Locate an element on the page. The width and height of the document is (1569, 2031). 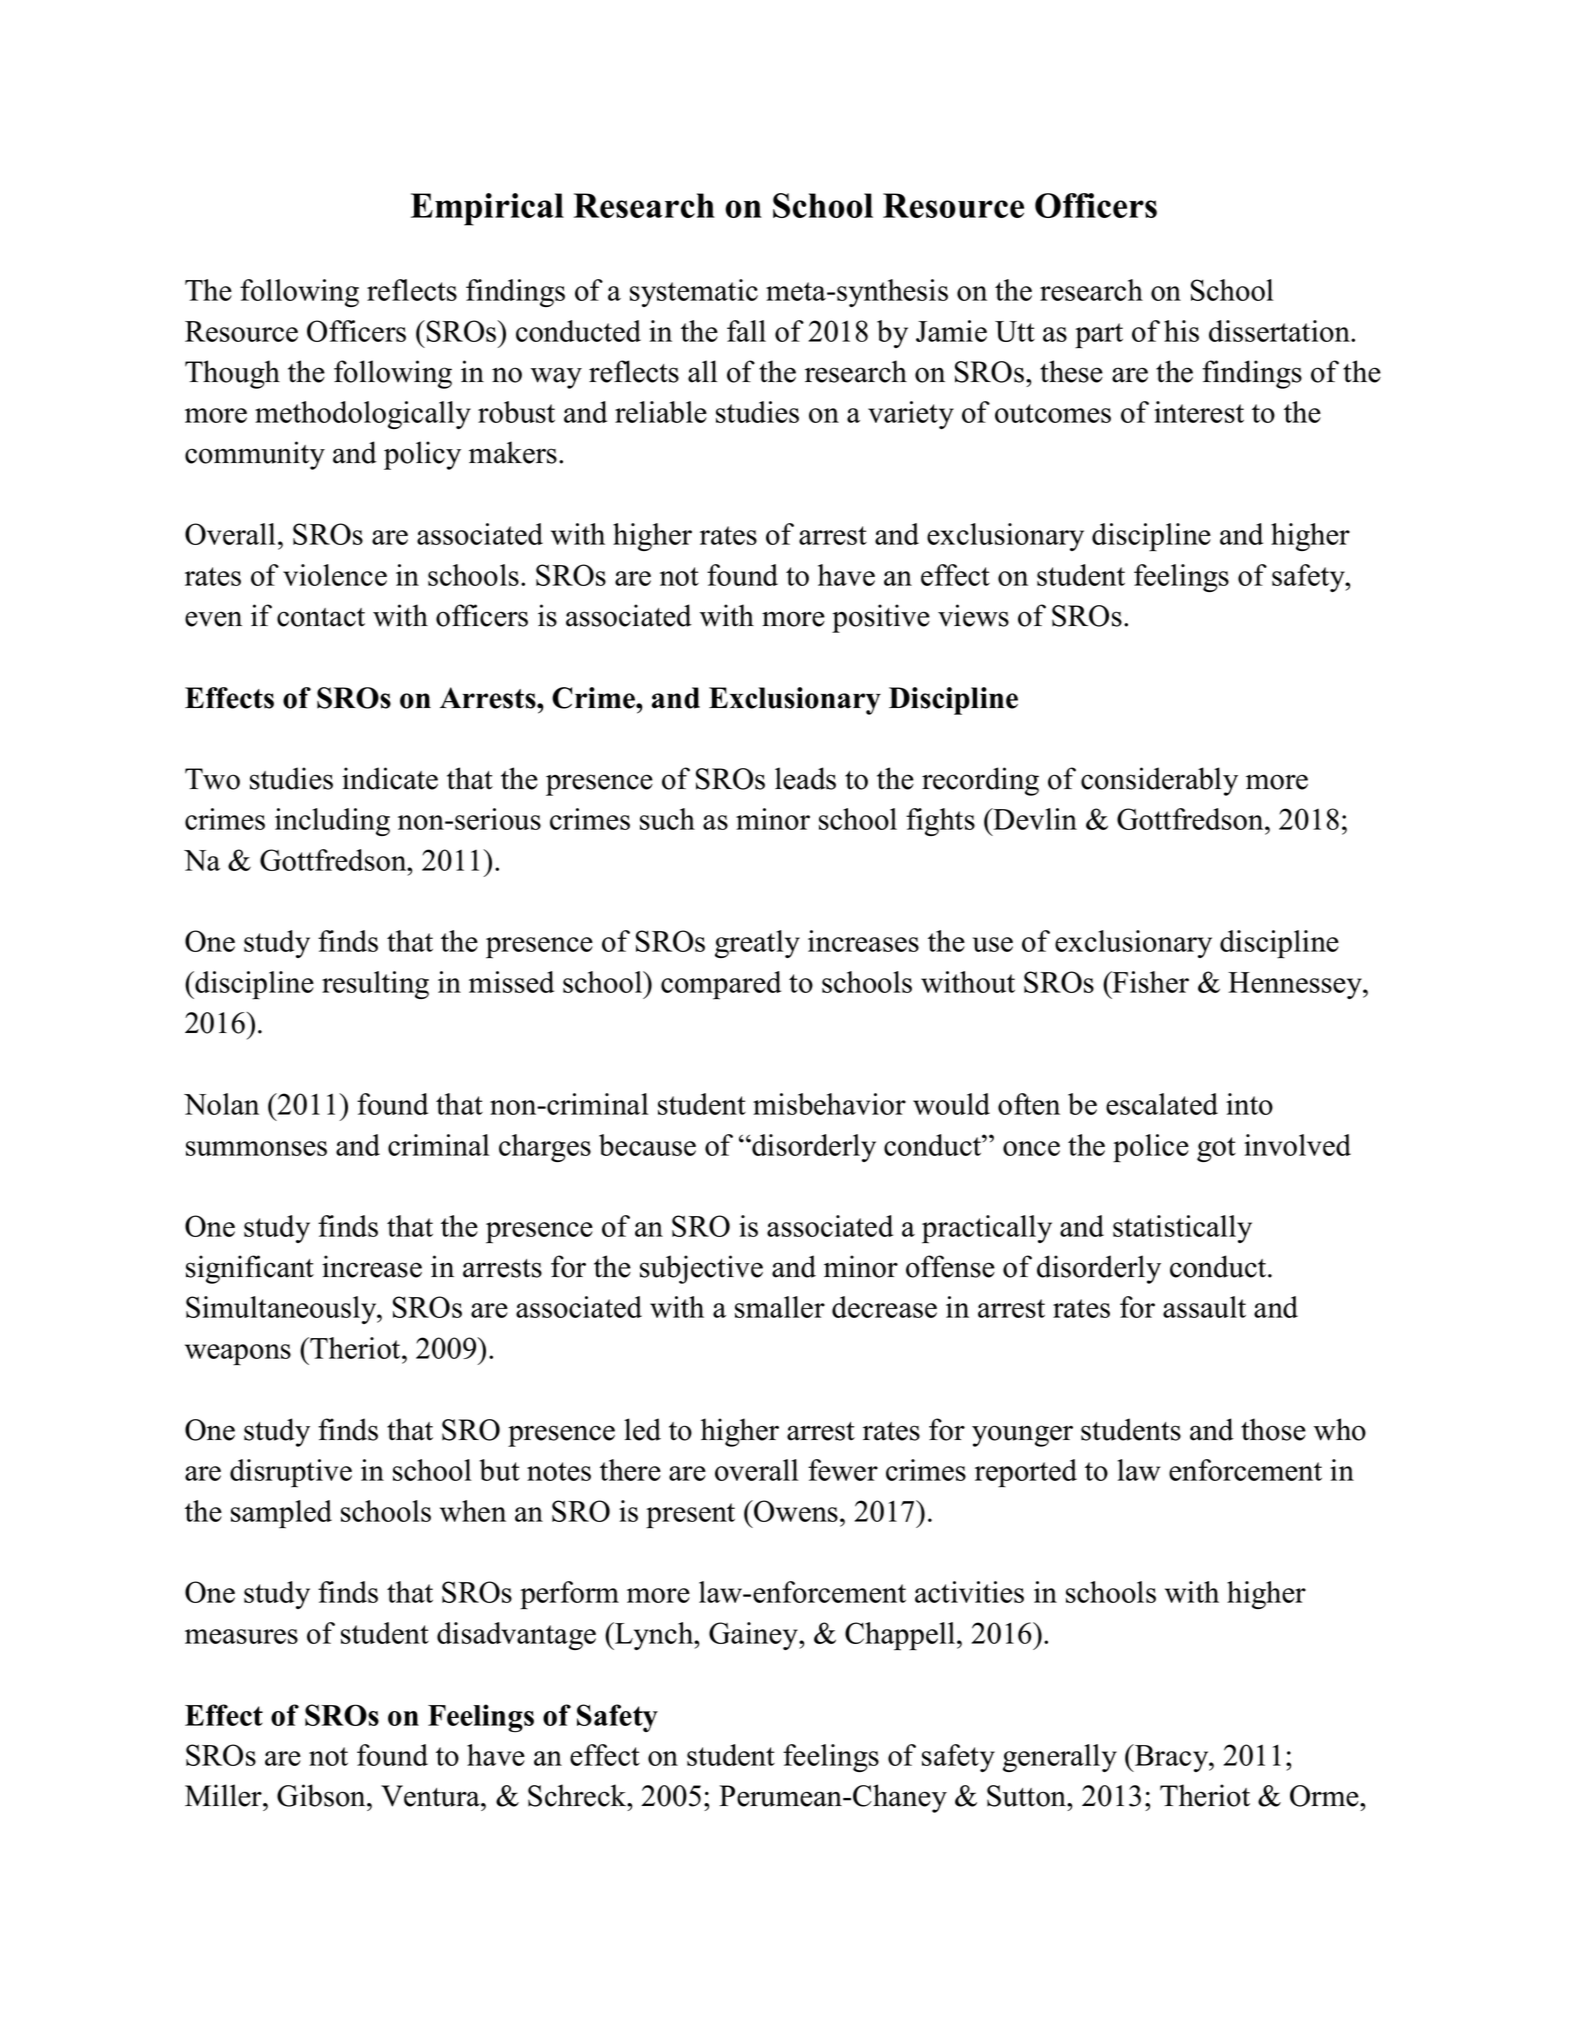
generally is located at coordinates (1060, 1758).
